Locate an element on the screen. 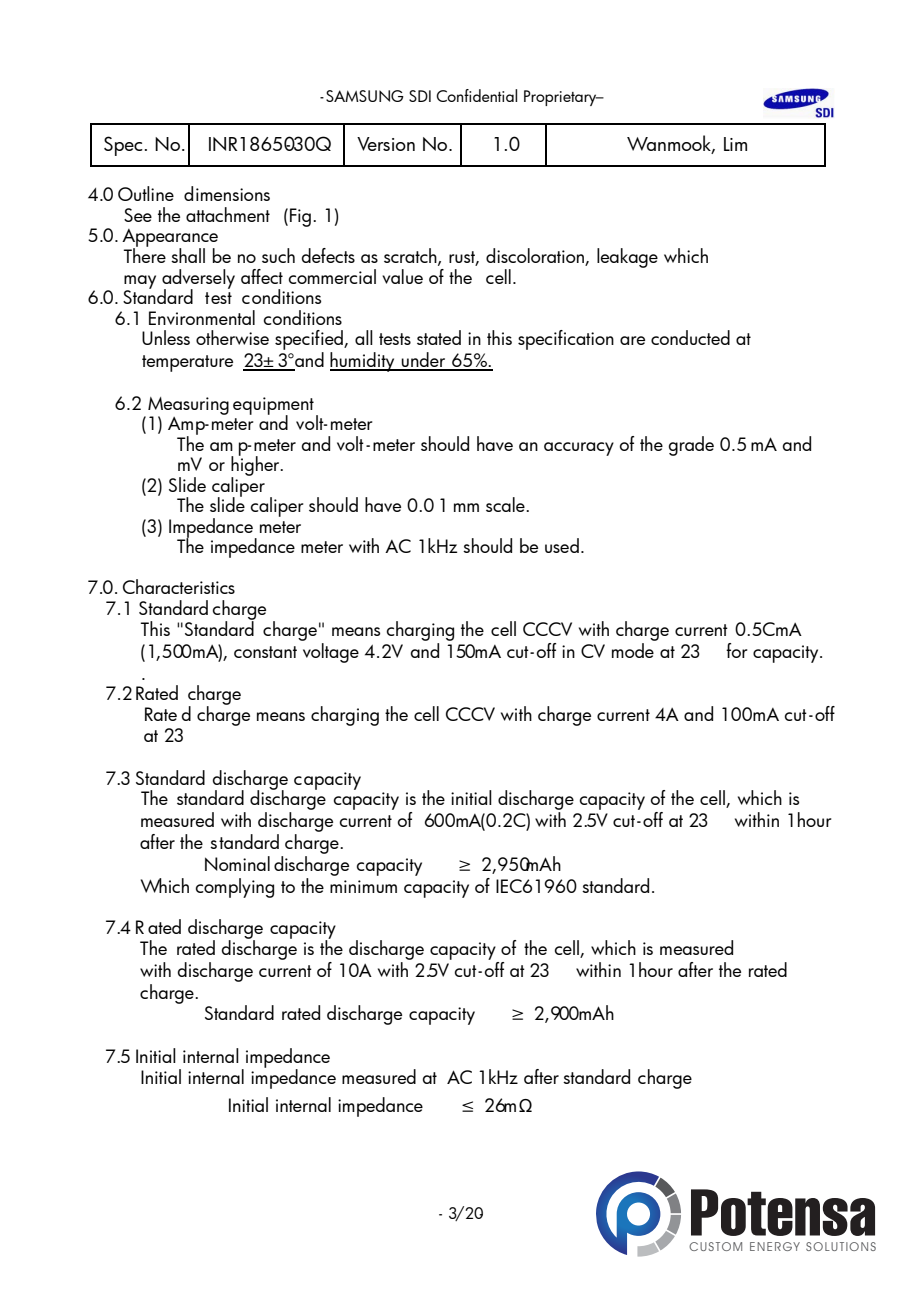 This screenshot has height=1308, width=924. Lim is located at coordinates (735, 144).
